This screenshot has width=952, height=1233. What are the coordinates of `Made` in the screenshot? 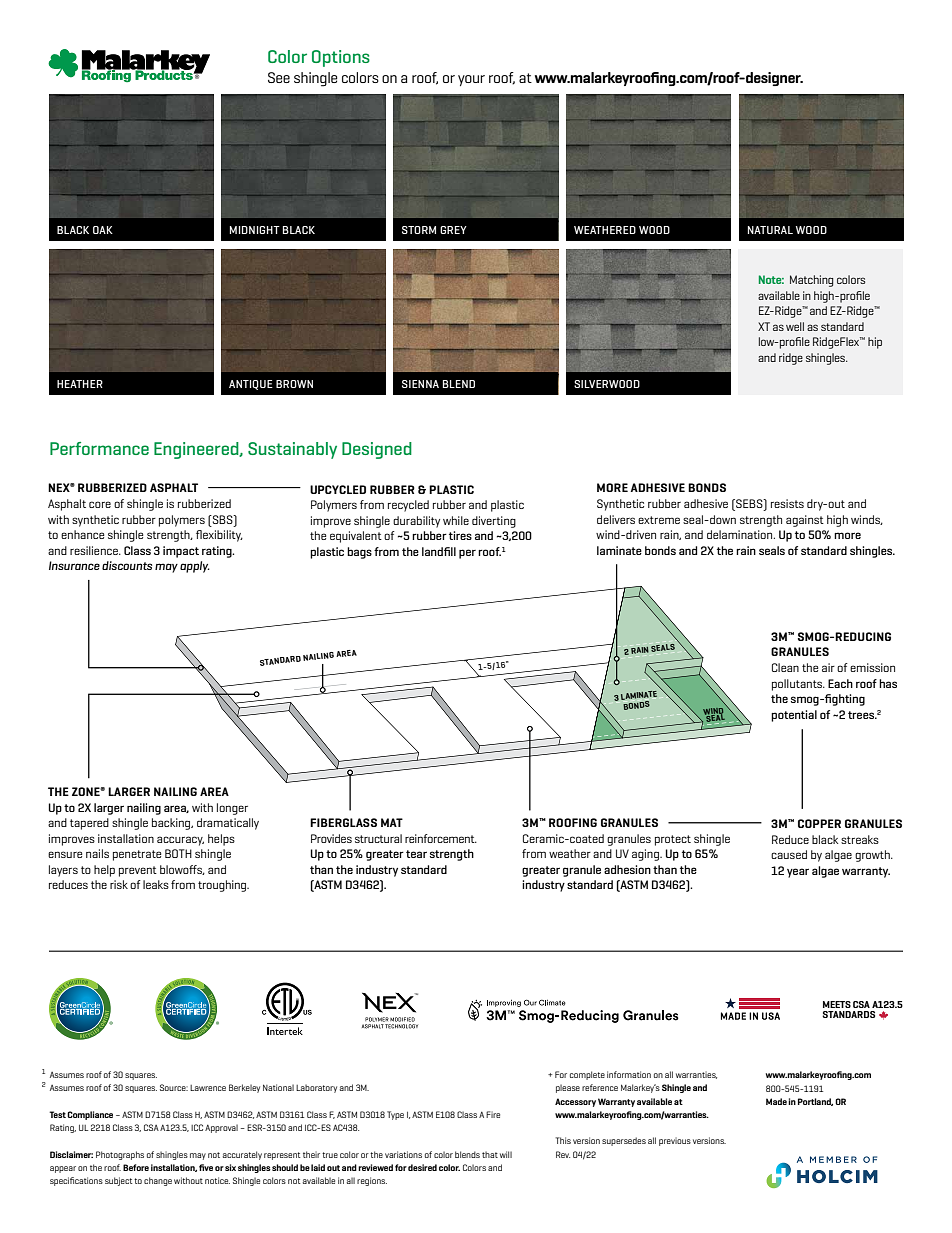 It's located at (776, 1101).
